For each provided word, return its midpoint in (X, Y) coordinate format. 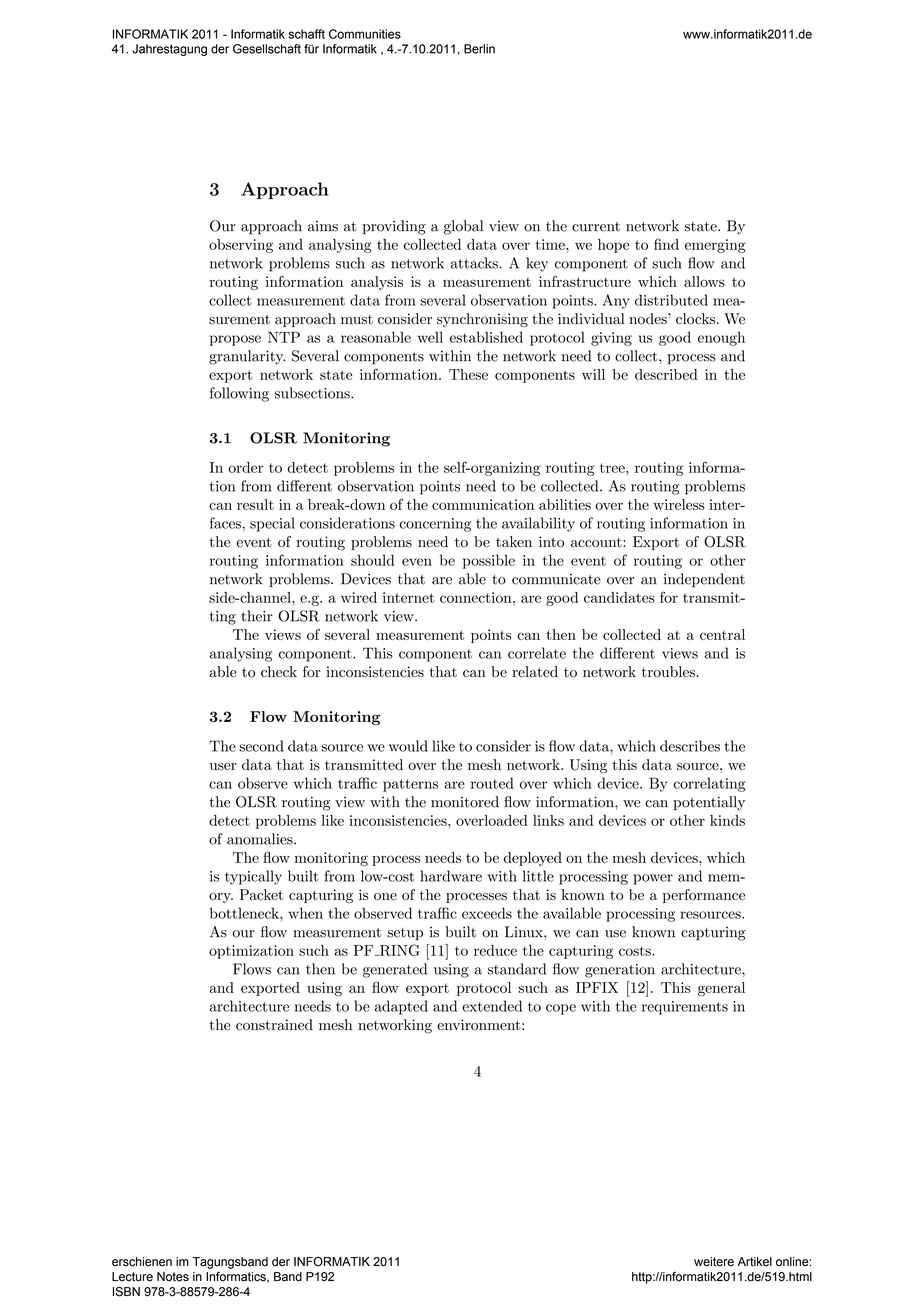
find (666, 244)
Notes (173, 1277)
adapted (401, 1007)
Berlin (479, 49)
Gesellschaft (267, 49)
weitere (714, 1262)
